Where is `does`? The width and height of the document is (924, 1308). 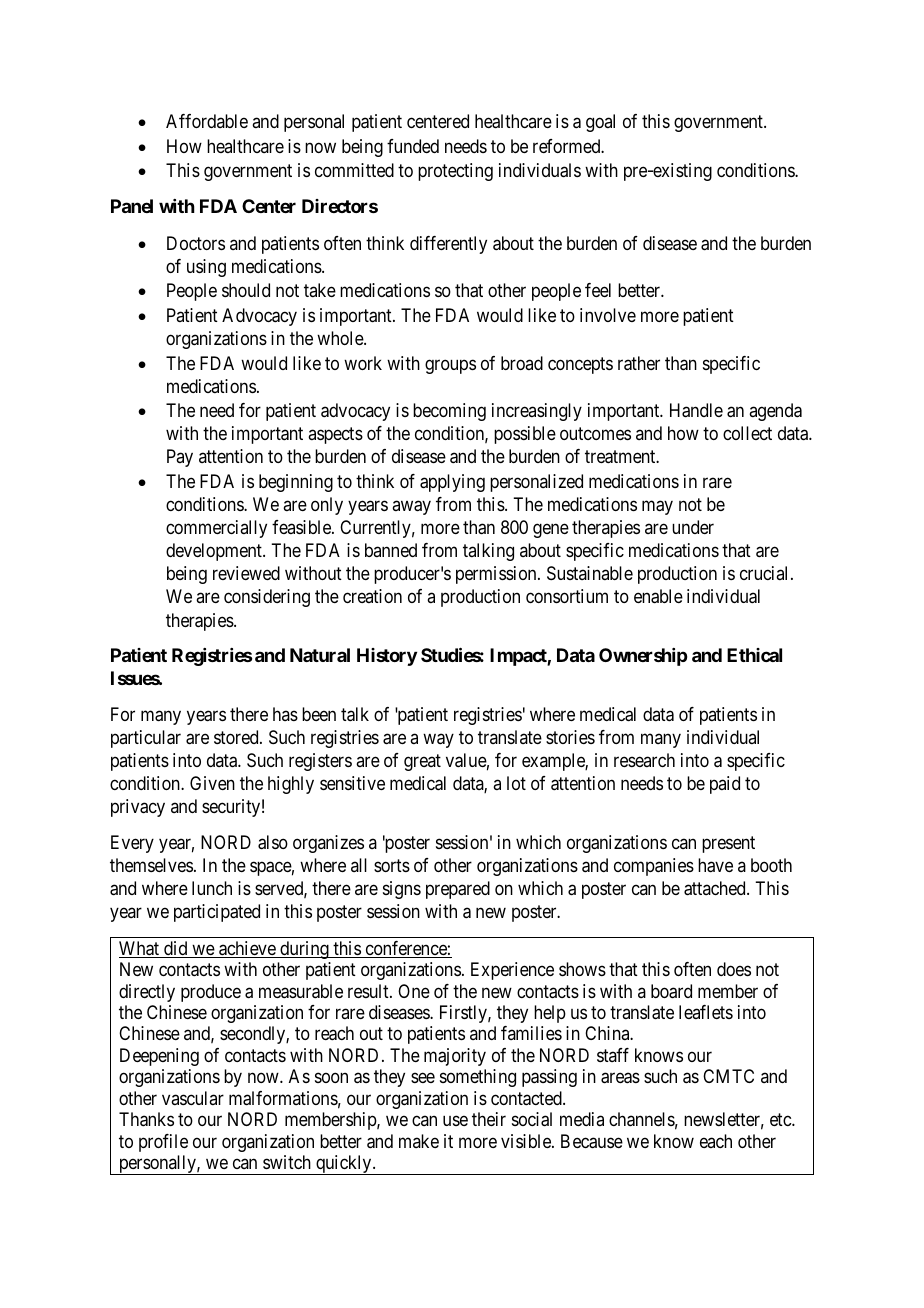 does is located at coordinates (734, 969).
